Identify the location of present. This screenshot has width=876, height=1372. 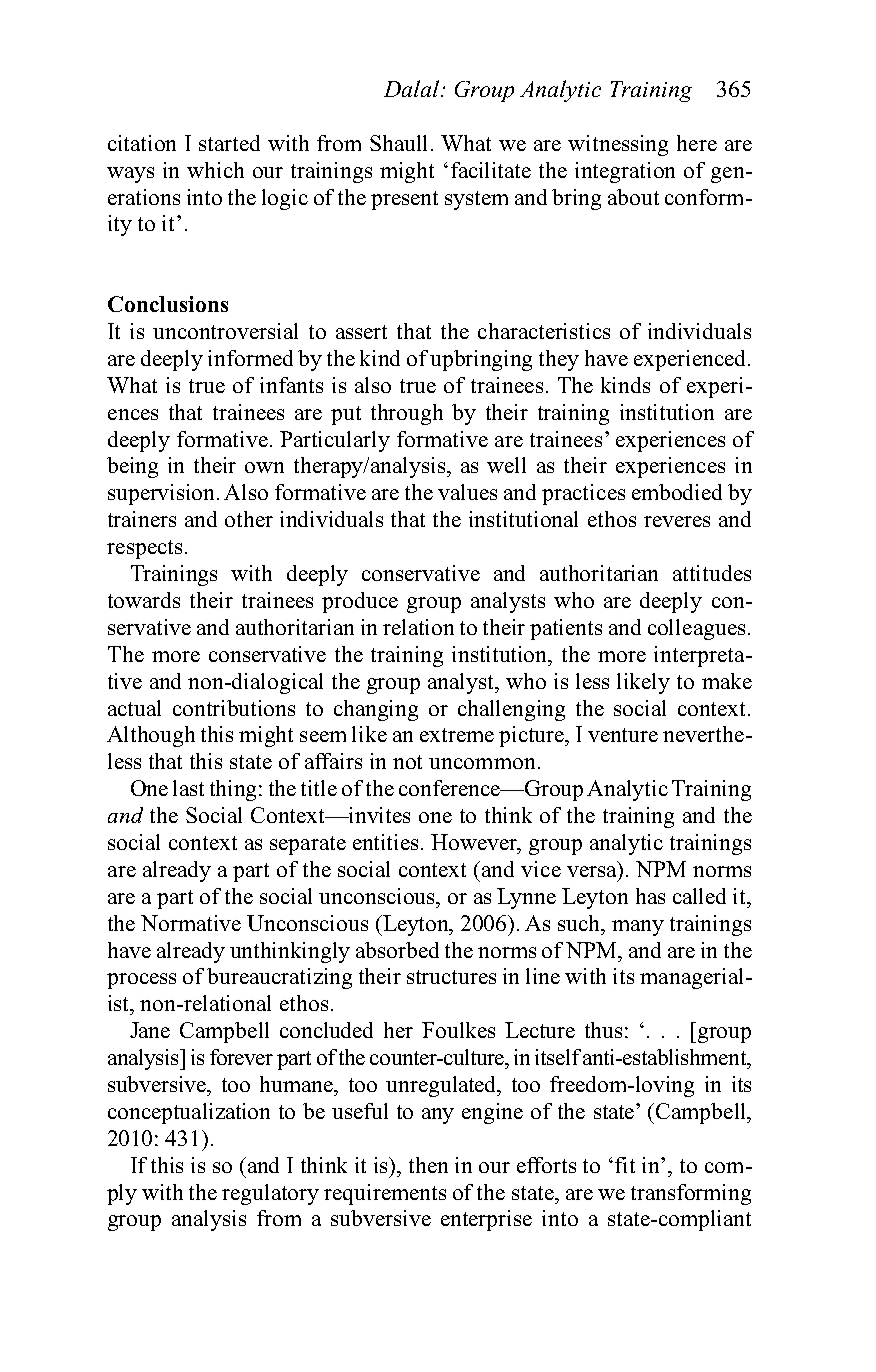
(404, 200).
